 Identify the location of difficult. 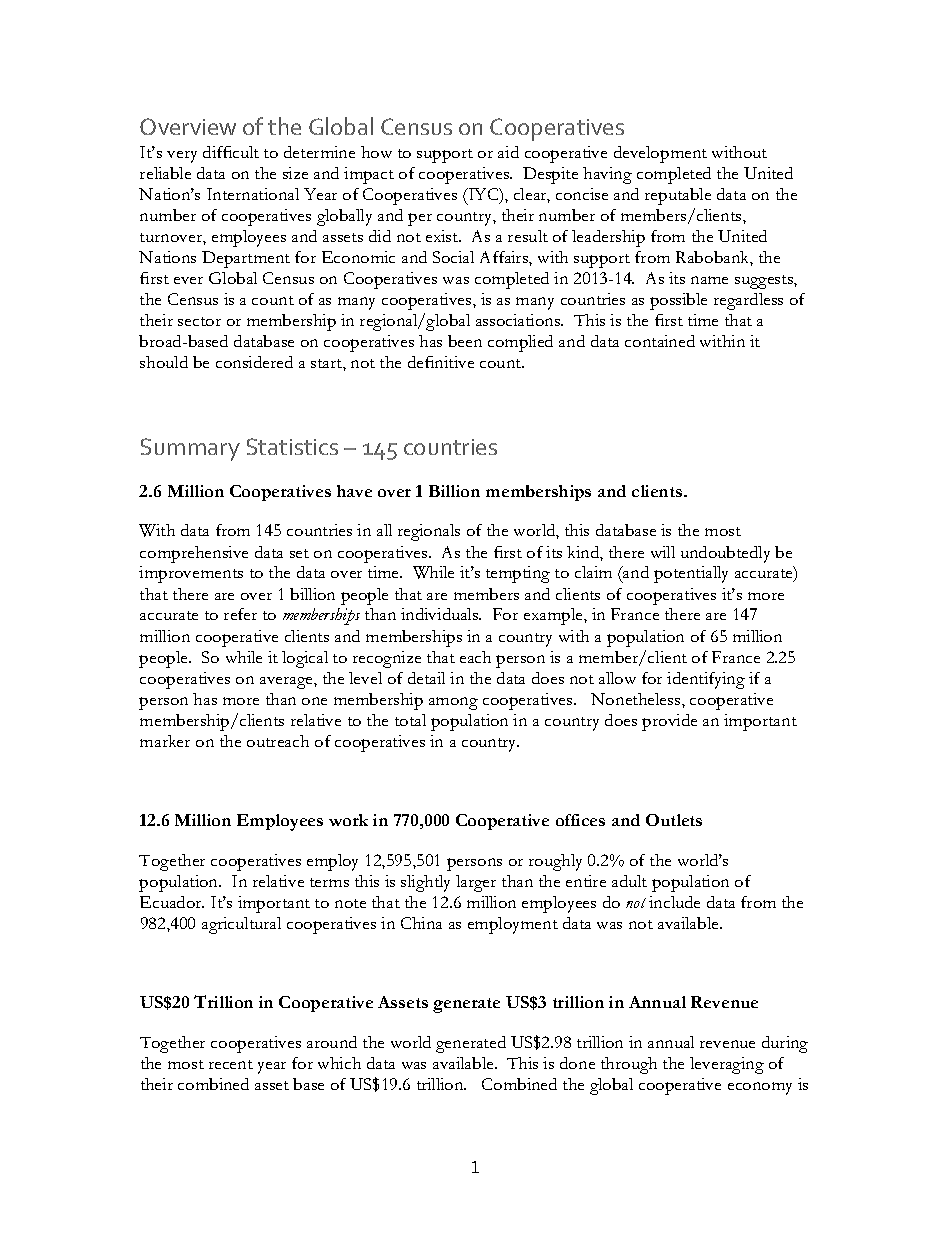
(231, 152).
